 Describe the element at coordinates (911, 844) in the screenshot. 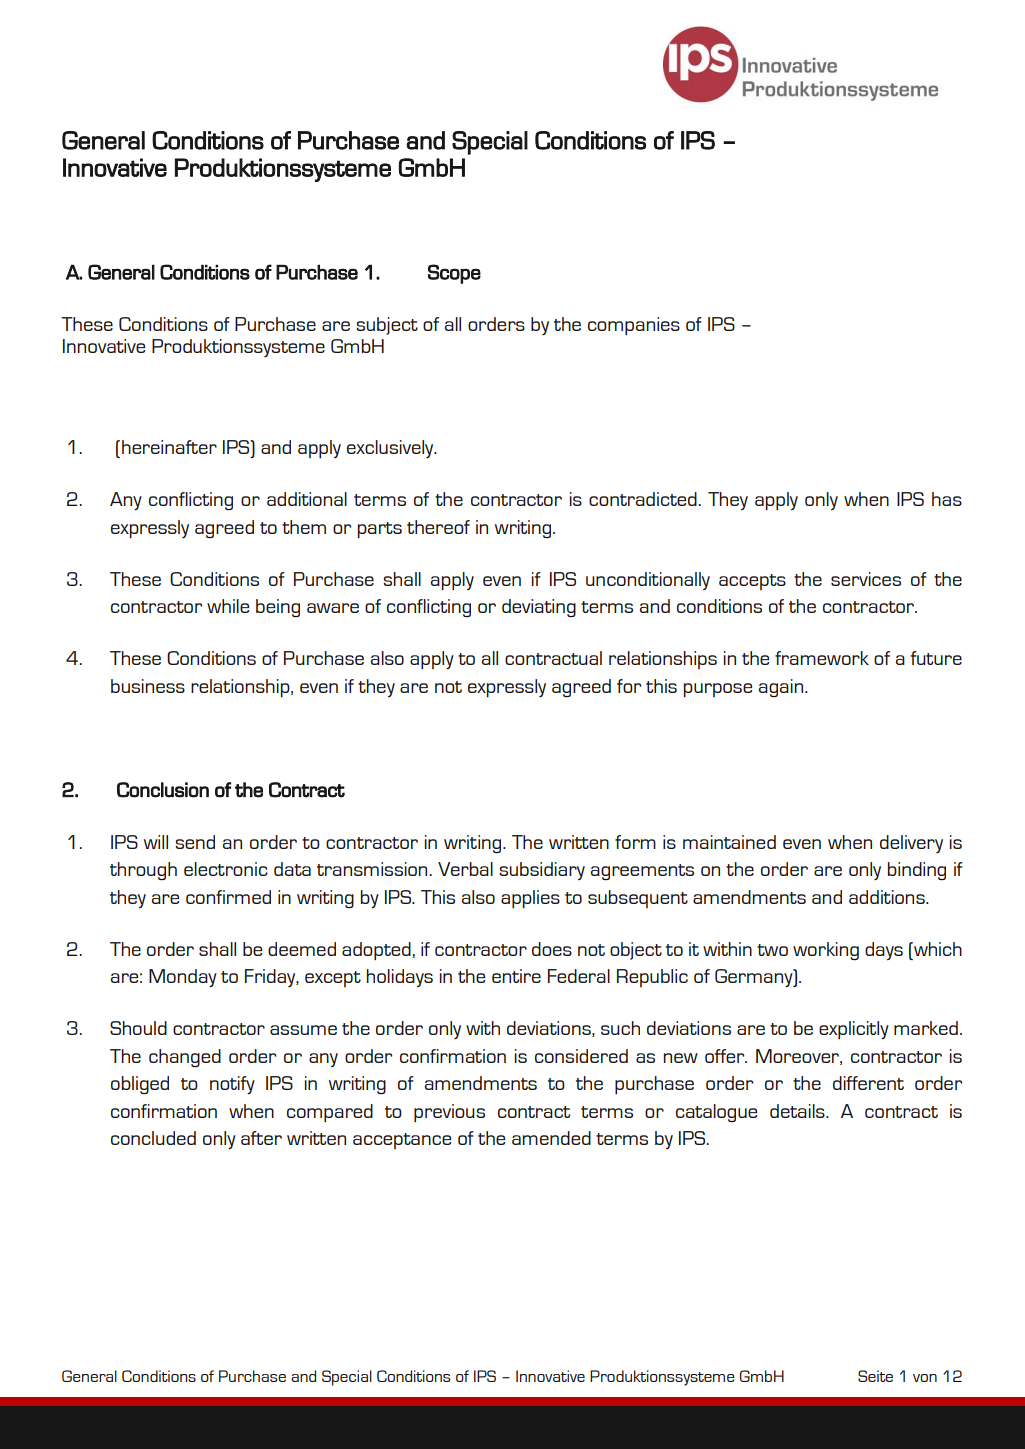

I see `delivery` at that location.
